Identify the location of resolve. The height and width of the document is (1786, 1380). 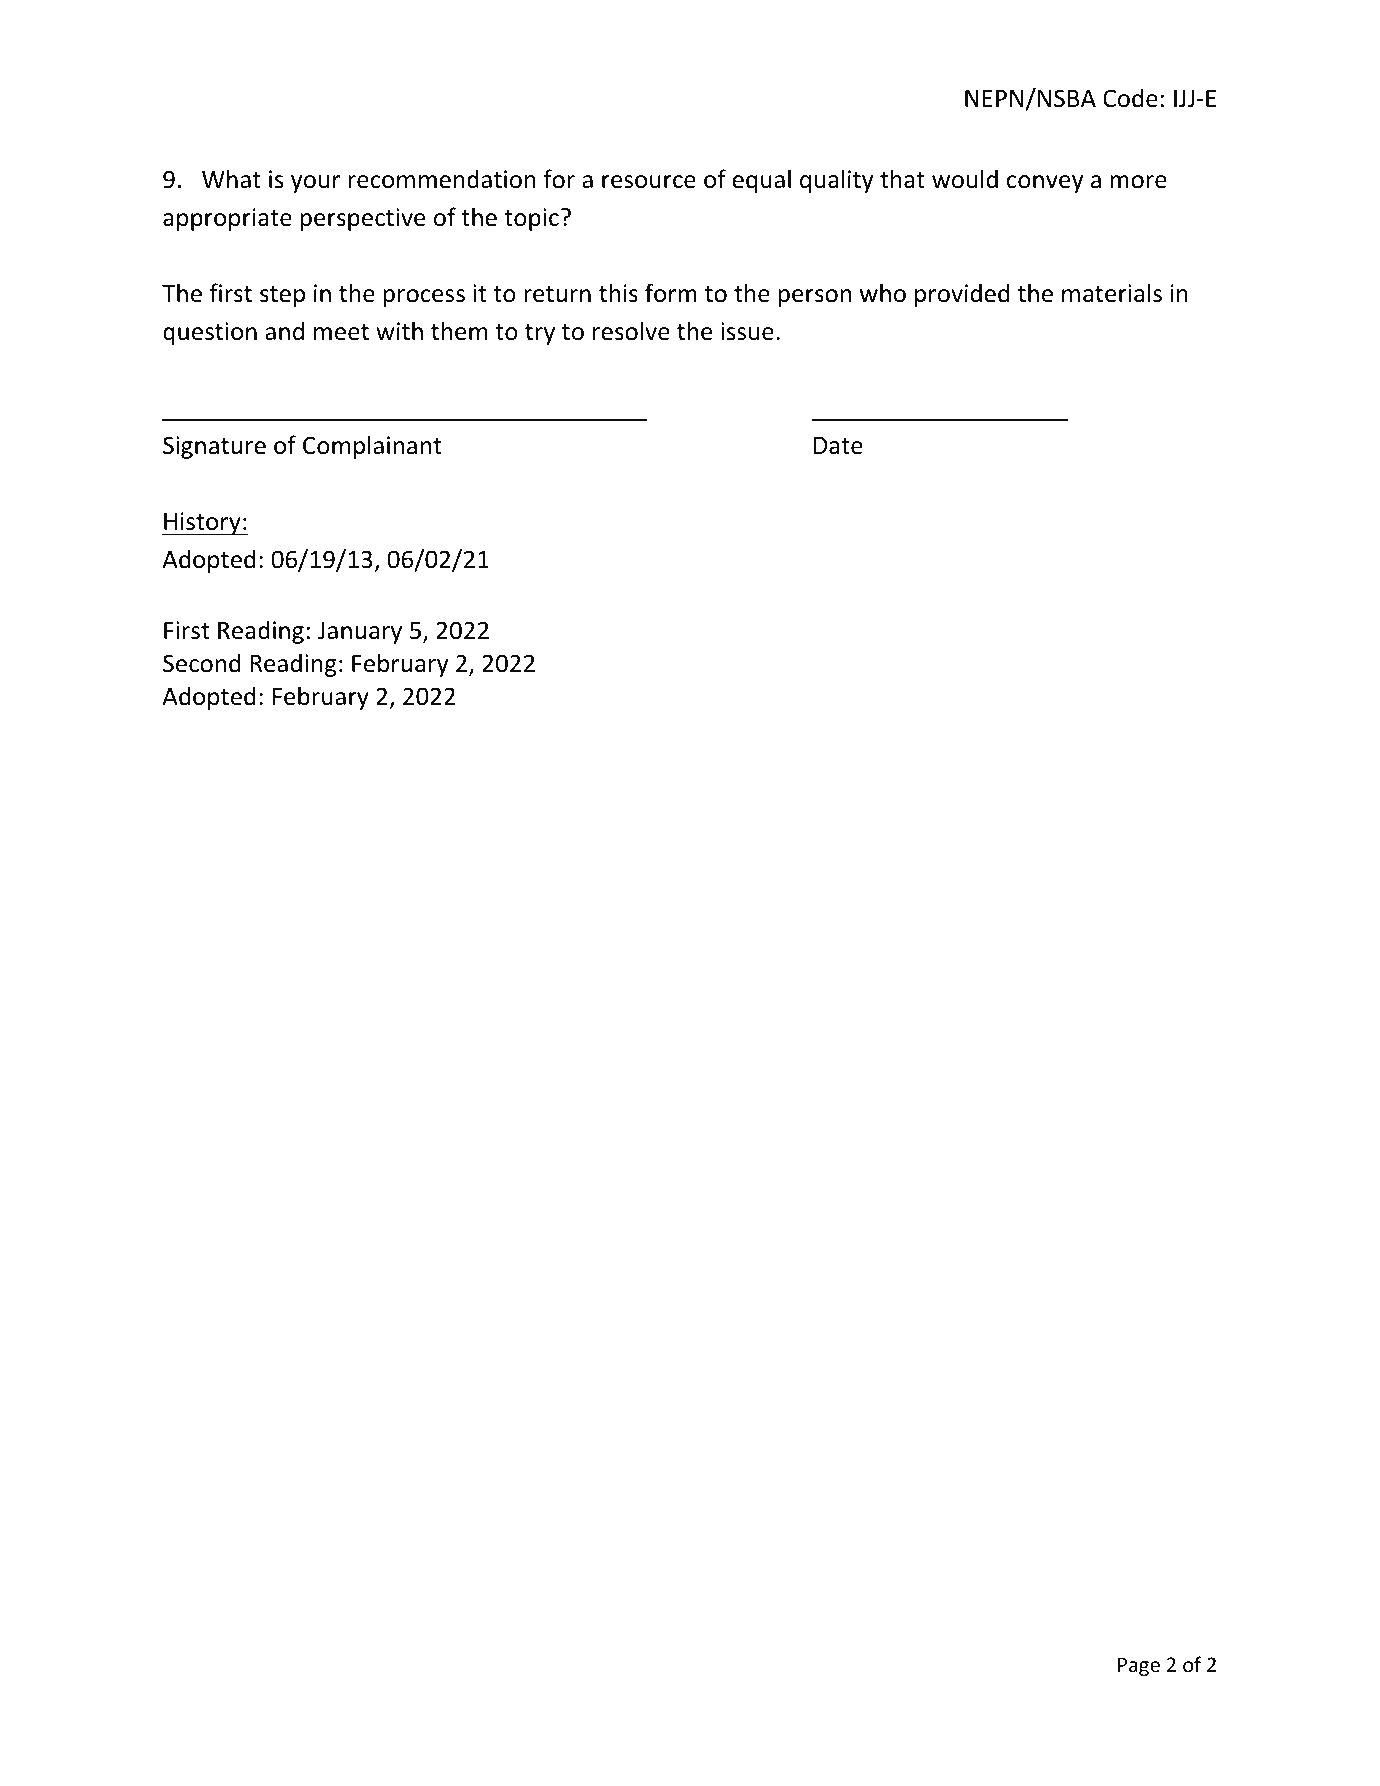
(631, 331).
